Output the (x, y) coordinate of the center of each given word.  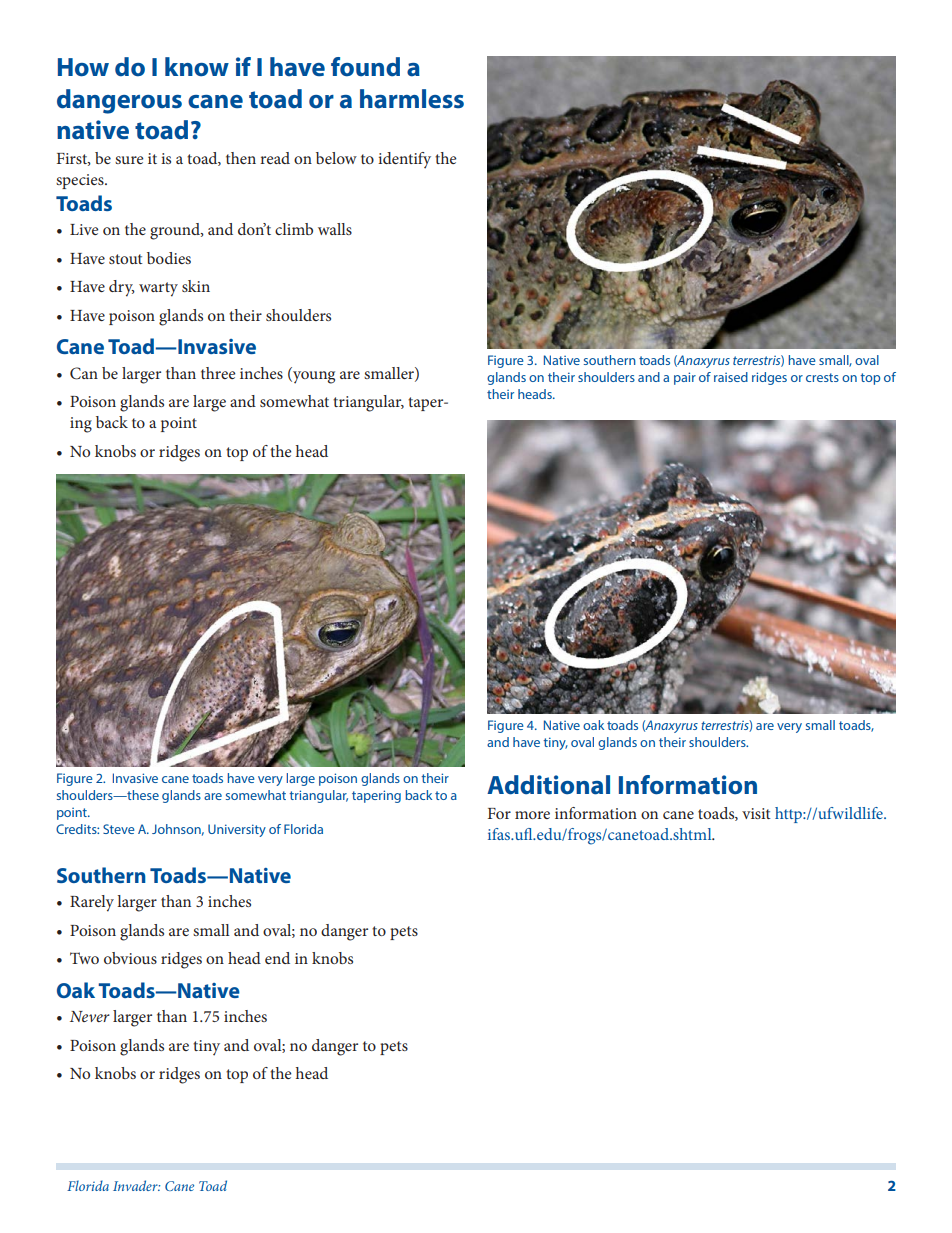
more (532, 815)
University (237, 830)
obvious (130, 958)
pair (685, 378)
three (218, 373)
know (197, 67)
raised (731, 377)
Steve (119, 829)
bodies (169, 258)
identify (404, 160)
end (277, 958)
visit (756, 813)
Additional (548, 785)
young (313, 377)
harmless (412, 99)
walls (335, 229)
